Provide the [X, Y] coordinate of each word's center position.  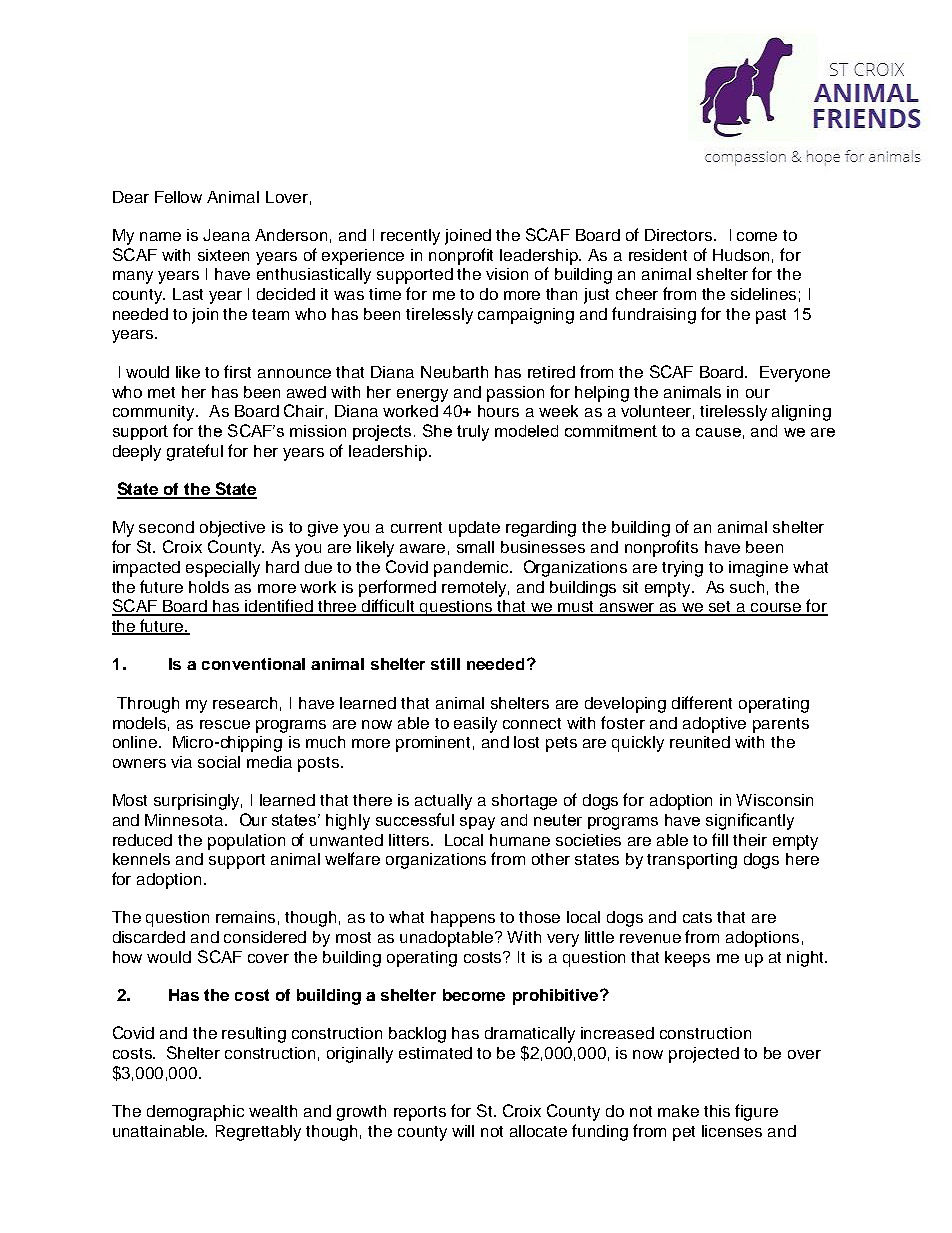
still [445, 664]
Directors [680, 235]
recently [410, 237]
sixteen [223, 255]
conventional [253, 664]
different [702, 702]
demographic [195, 1113]
